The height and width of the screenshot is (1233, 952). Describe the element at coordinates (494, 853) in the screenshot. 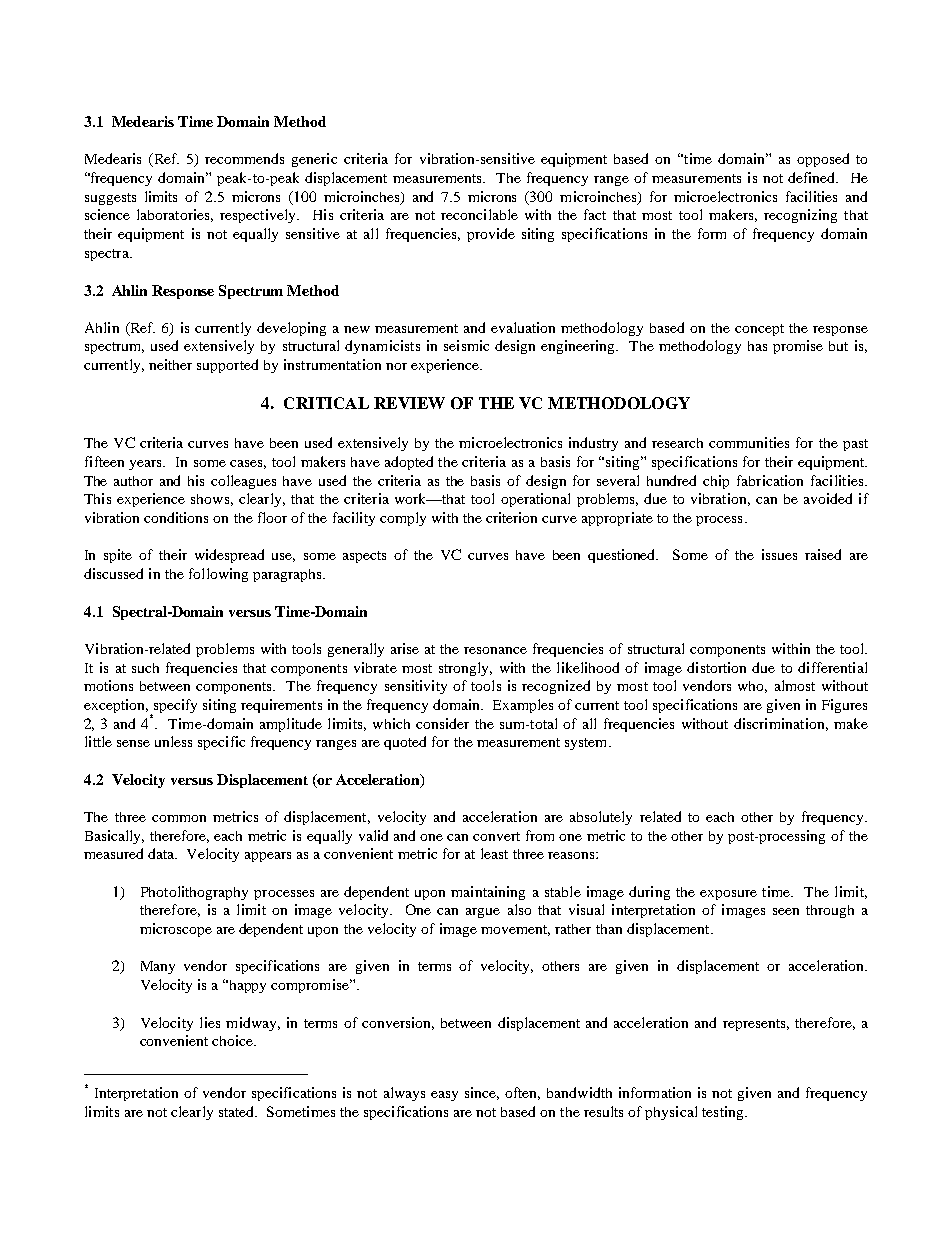

I see `least` at that location.
